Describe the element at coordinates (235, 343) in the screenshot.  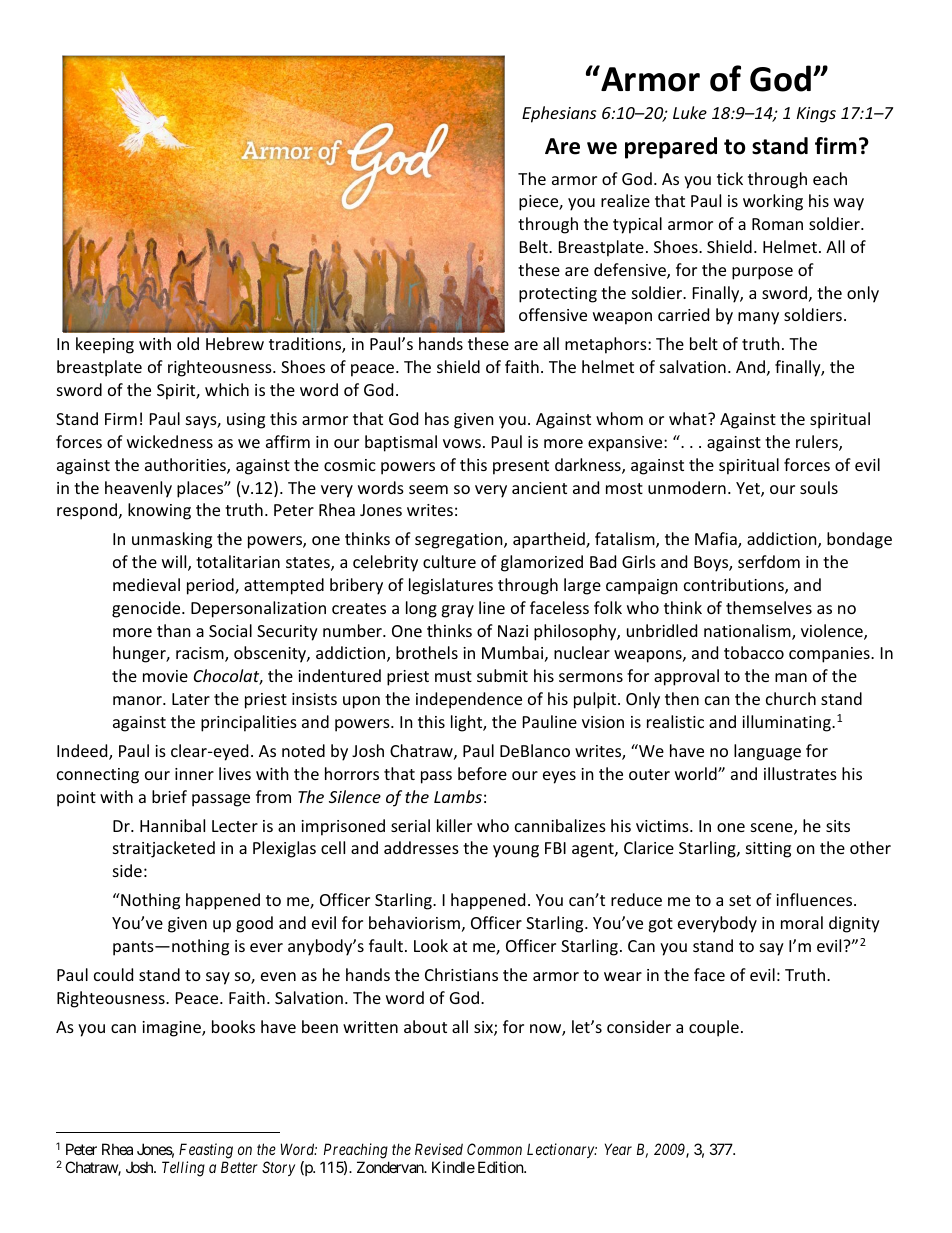
I see `Hebrew` at that location.
